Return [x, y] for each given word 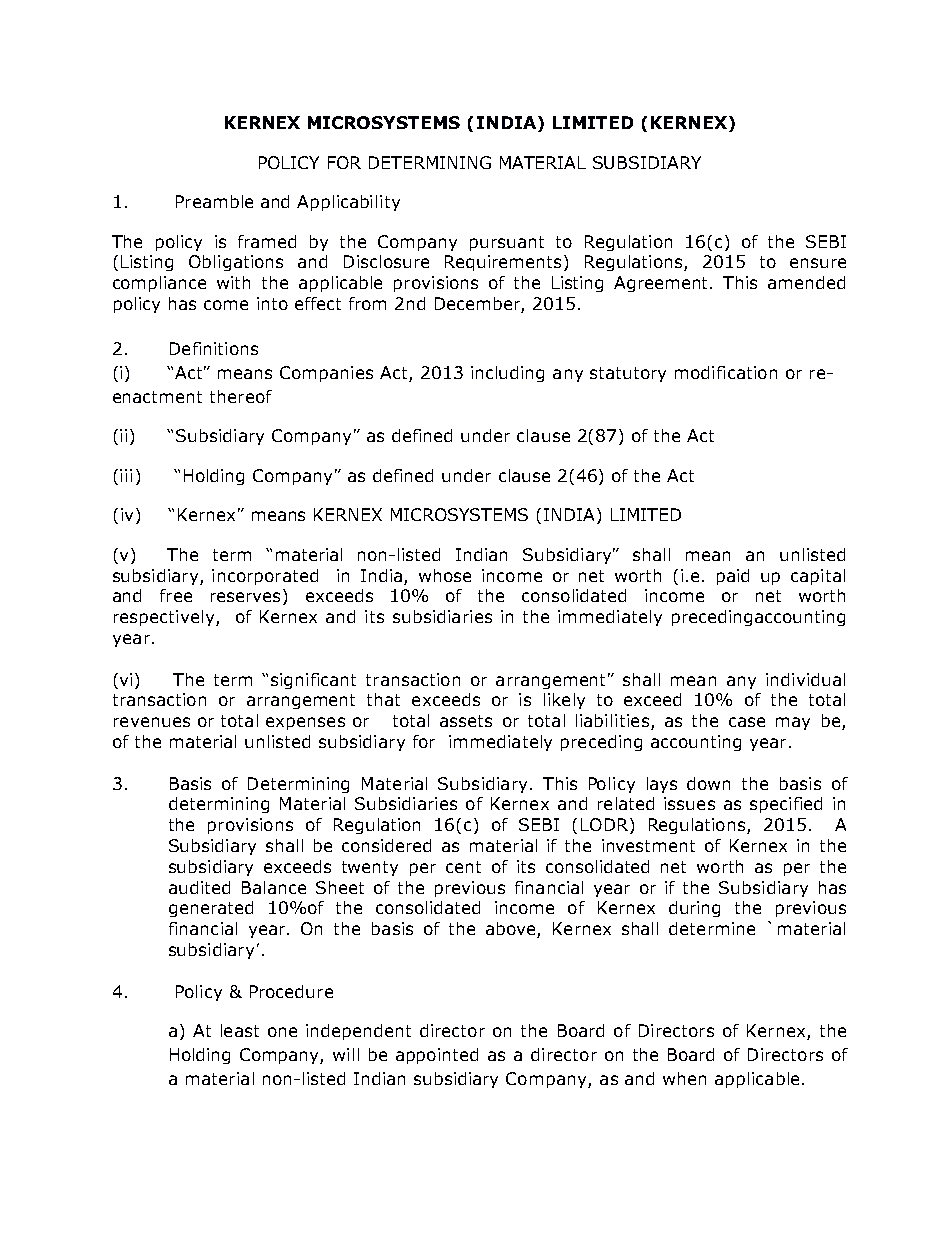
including [507, 374]
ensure [818, 263]
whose [445, 575]
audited [199, 887]
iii [126, 475]
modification [726, 372]
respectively [165, 618]
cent [463, 867]
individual [805, 679]
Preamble [214, 201]
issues [689, 803]
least [240, 1030]
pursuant [507, 243]
